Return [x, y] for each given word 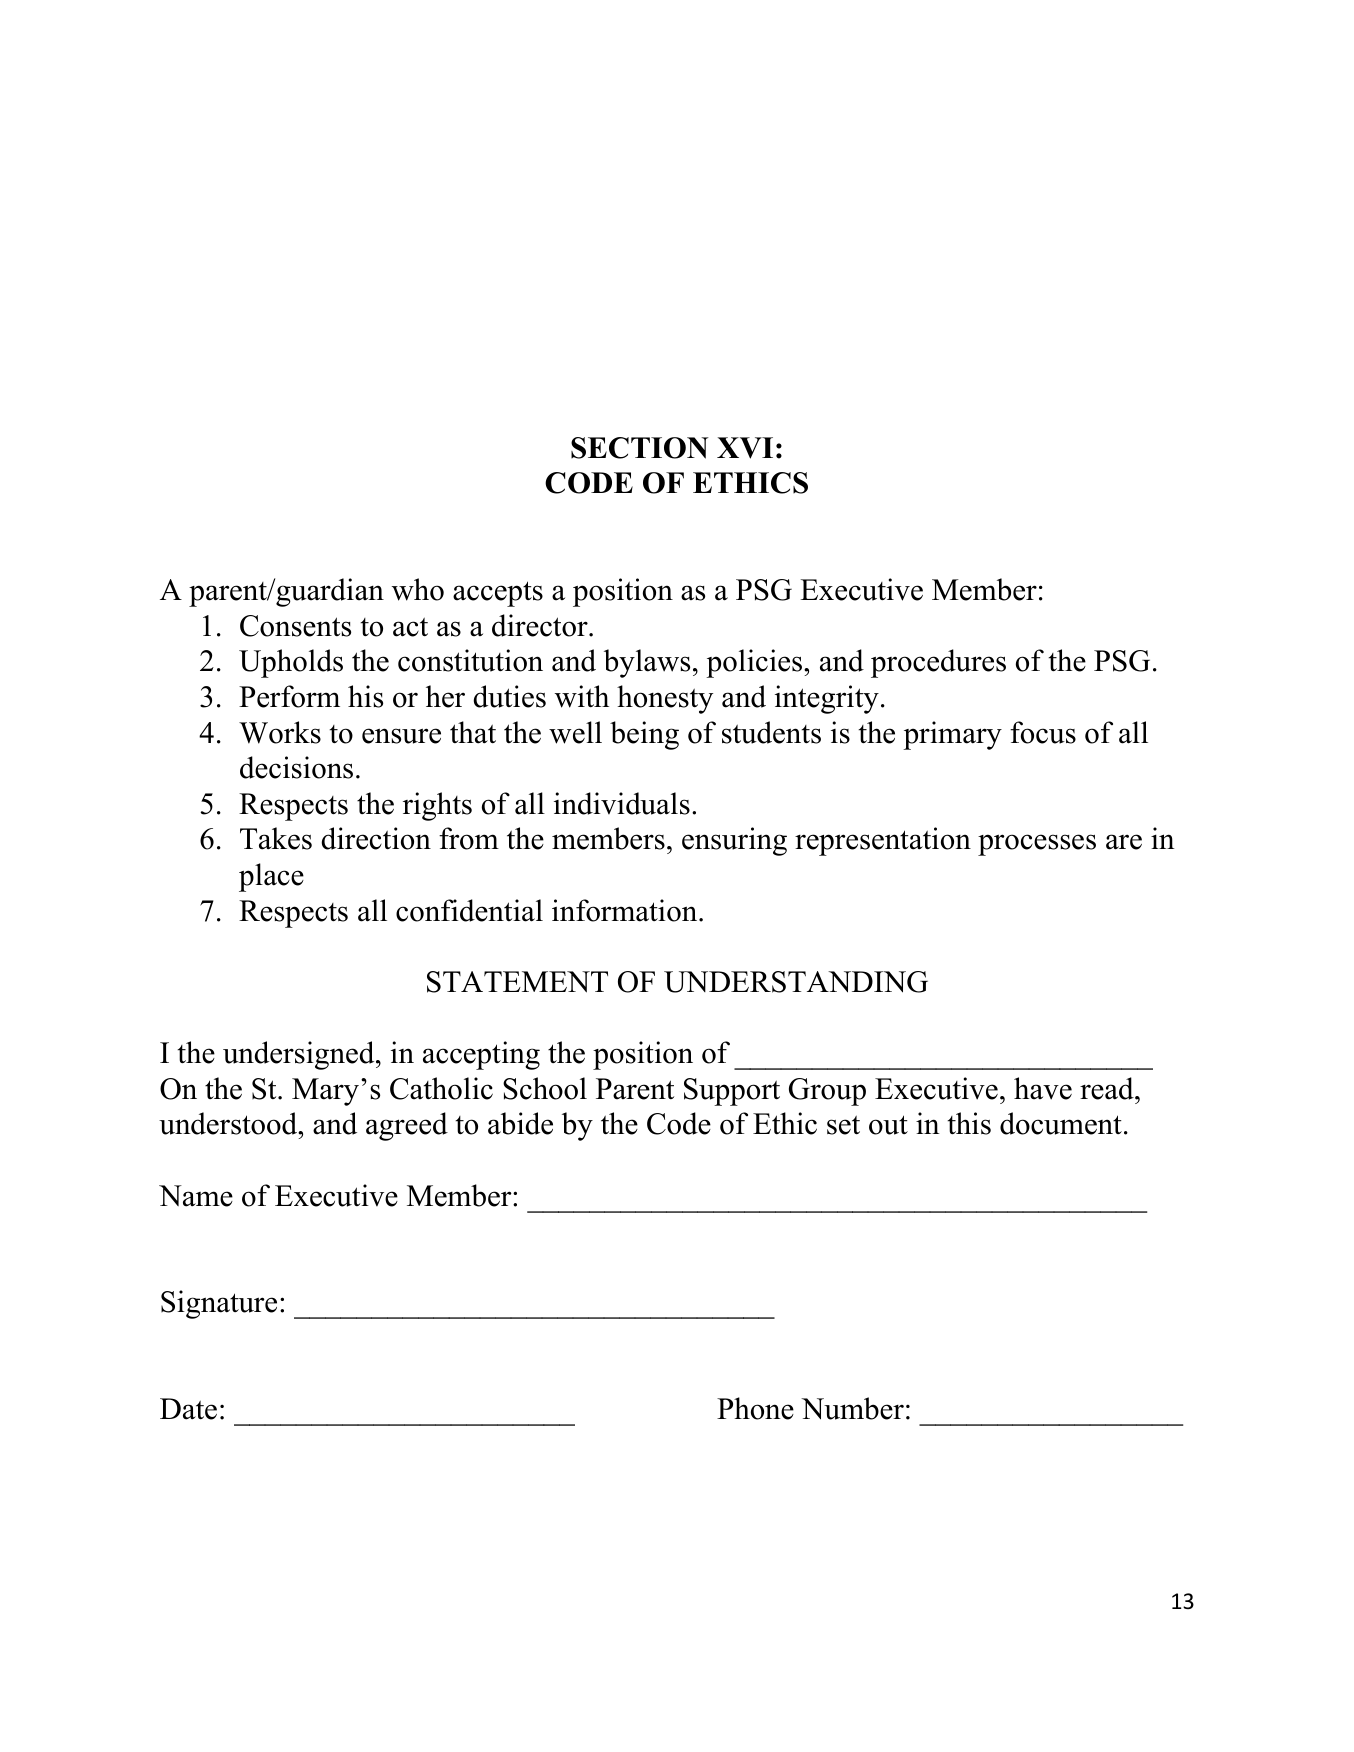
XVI [745, 448]
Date [188, 1409]
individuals [622, 803]
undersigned [300, 1055]
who [418, 589]
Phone [755, 1408]
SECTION [640, 448]
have [1043, 1088]
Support [732, 1092]
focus [1043, 732]
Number [852, 1408]
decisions [296, 767]
